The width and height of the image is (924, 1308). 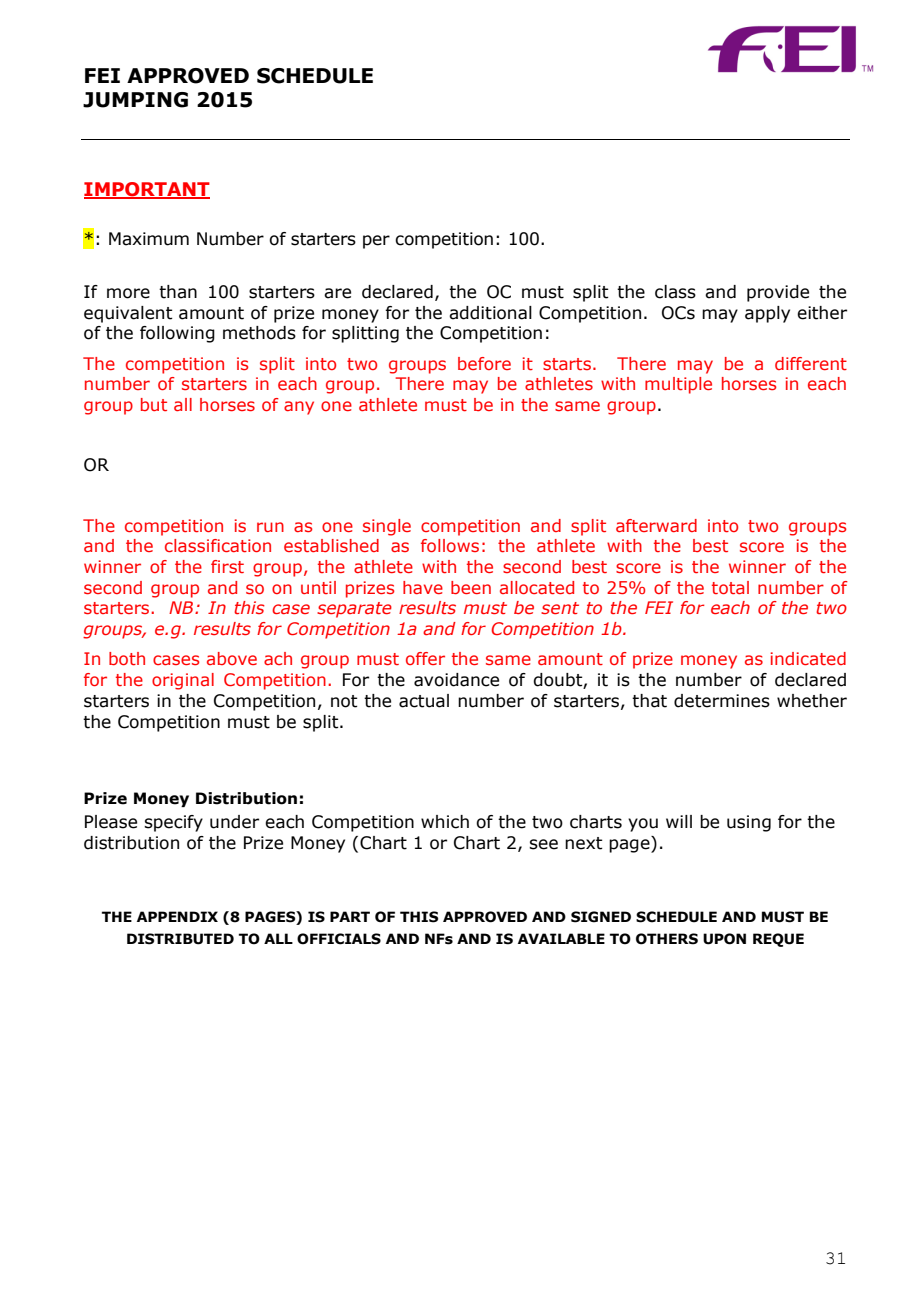 What do you see at coordinates (135, 100) in the image?
I see `JUMPING` at bounding box center [135, 100].
